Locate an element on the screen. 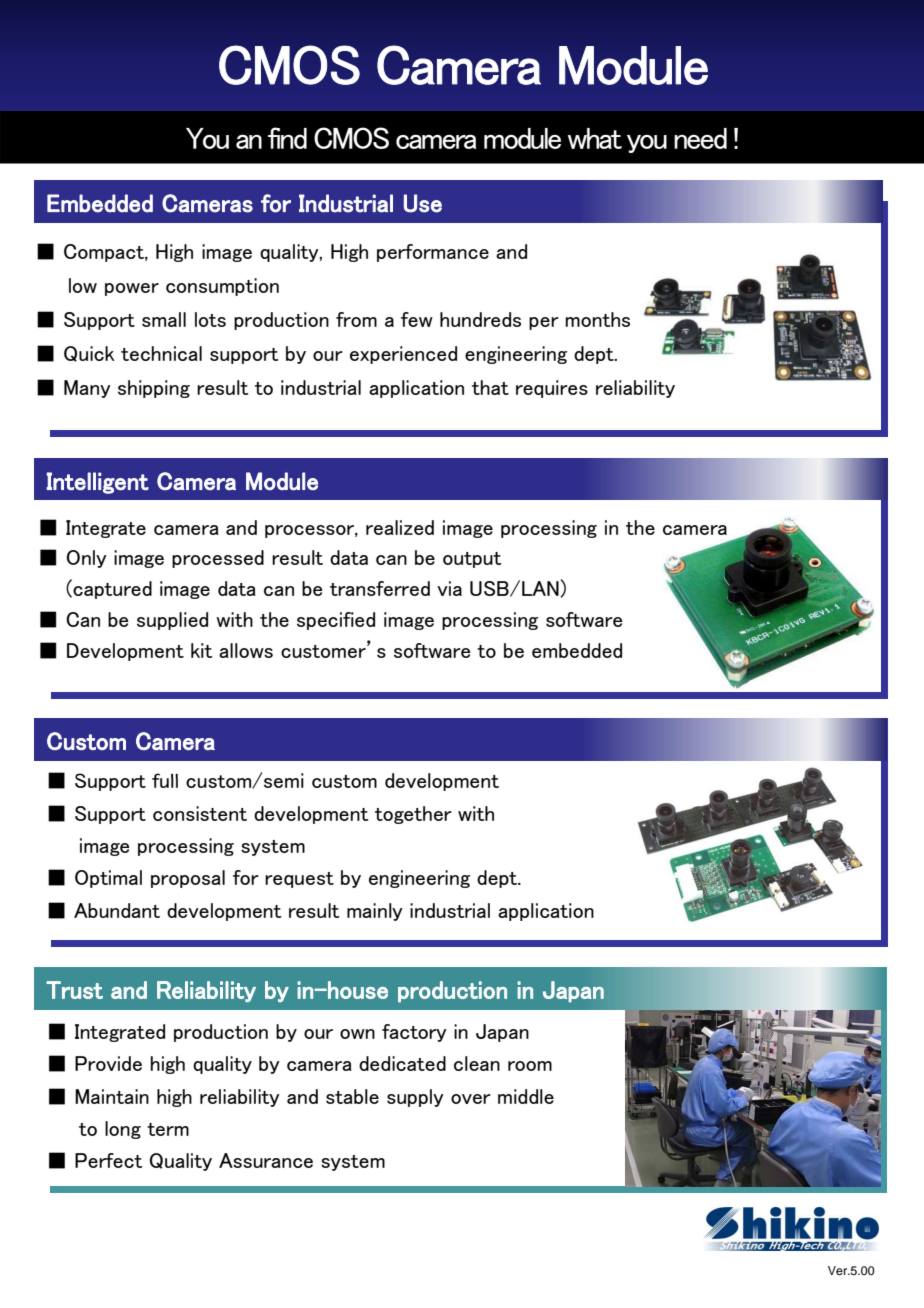 The image size is (924, 1308). full is located at coordinates (165, 780).
